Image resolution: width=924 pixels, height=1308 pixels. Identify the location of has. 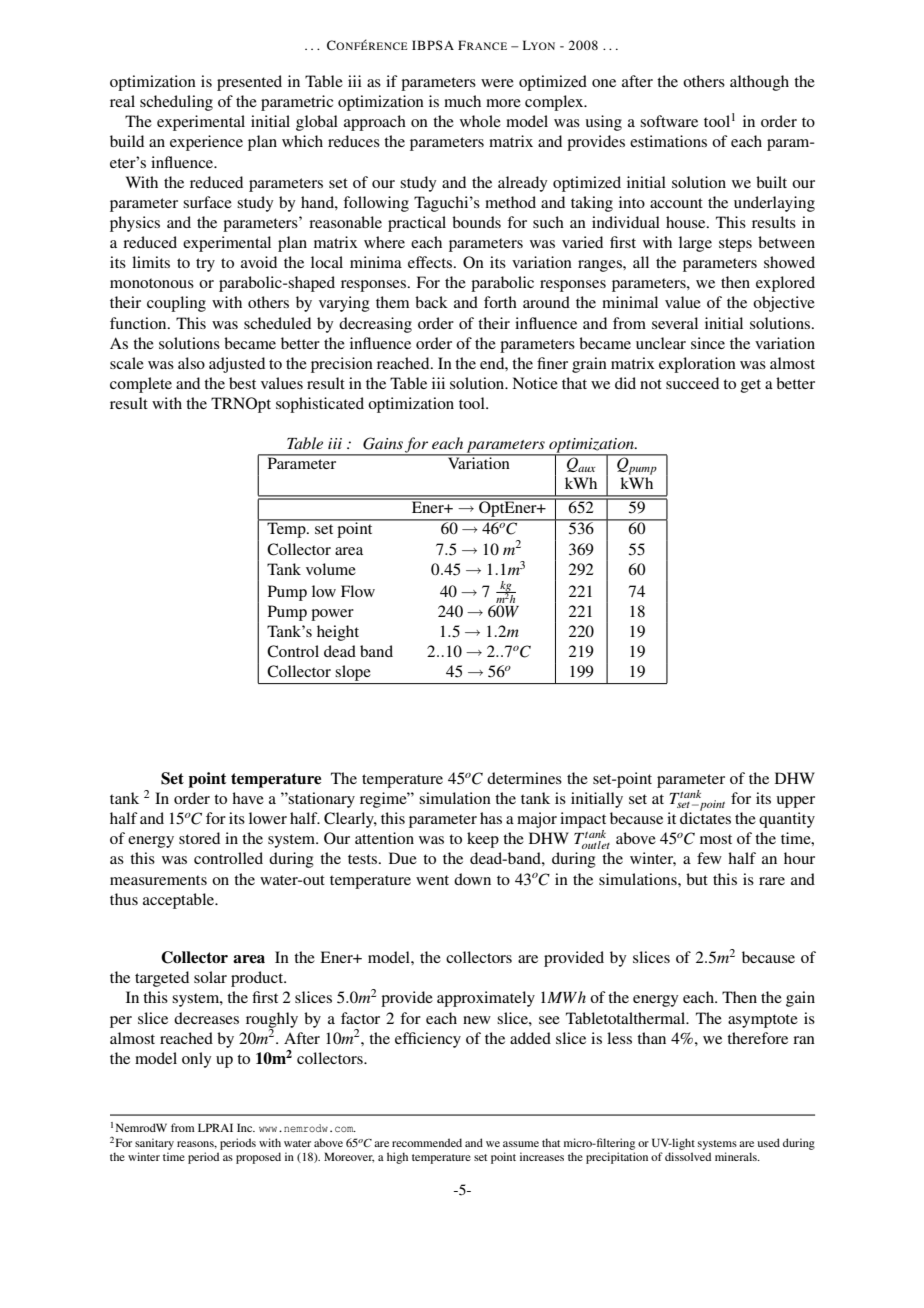
(491, 818).
